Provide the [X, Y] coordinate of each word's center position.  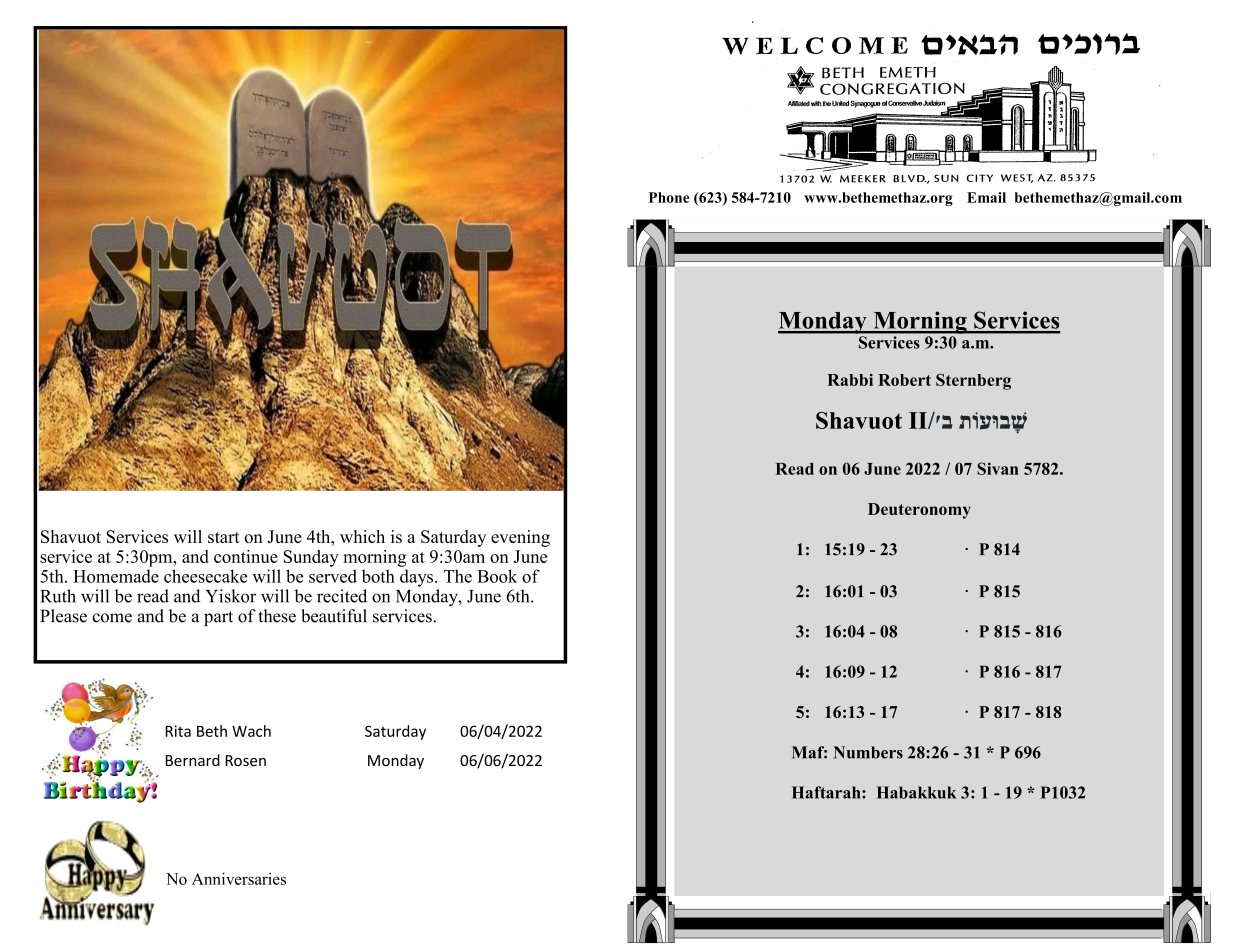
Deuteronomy [919, 511]
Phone [669, 197]
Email [986, 197]
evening [520, 538]
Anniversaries [239, 878]
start [224, 537]
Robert [904, 380]
